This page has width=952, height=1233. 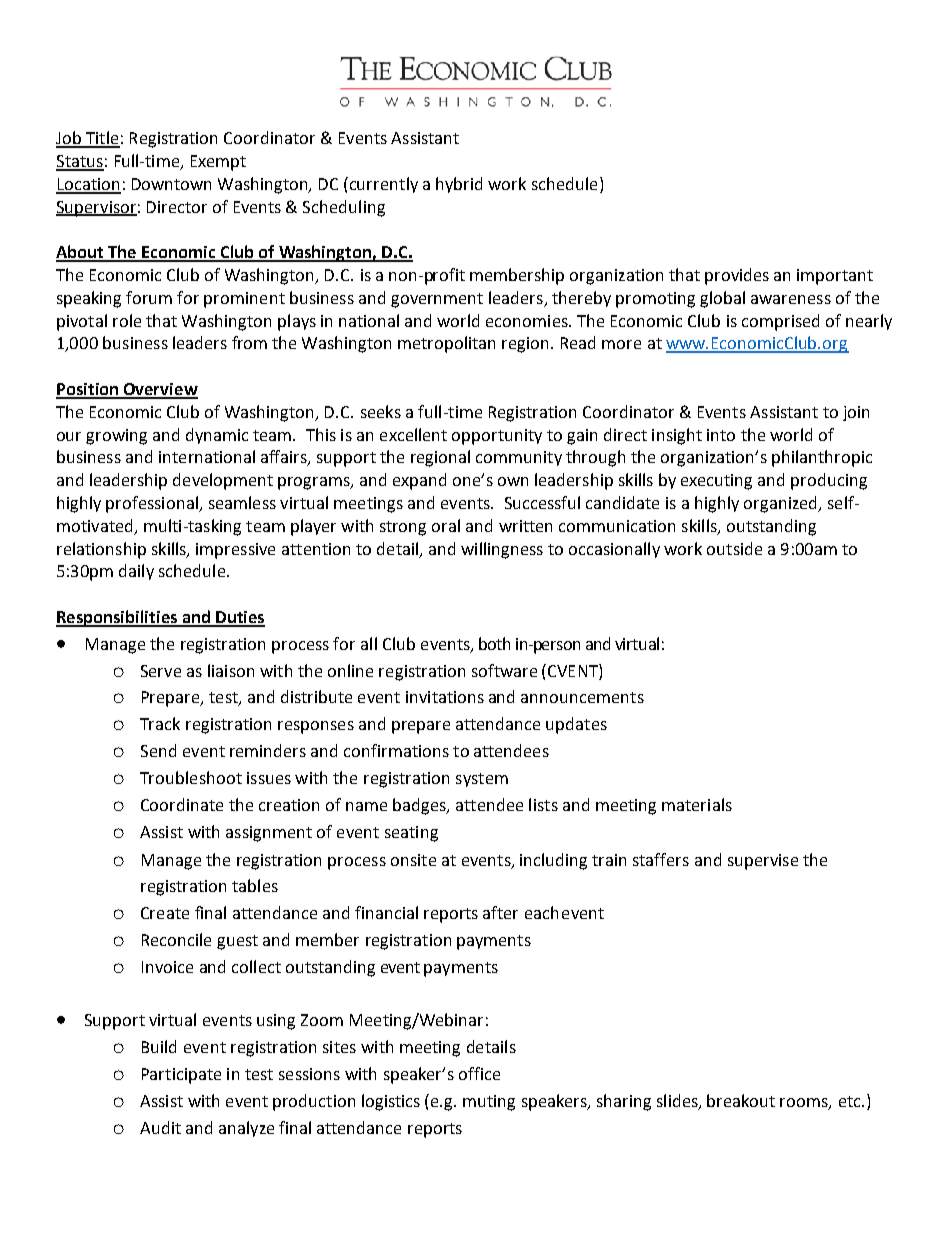 What do you see at coordinates (737, 276) in the page?
I see `provides` at bounding box center [737, 276].
